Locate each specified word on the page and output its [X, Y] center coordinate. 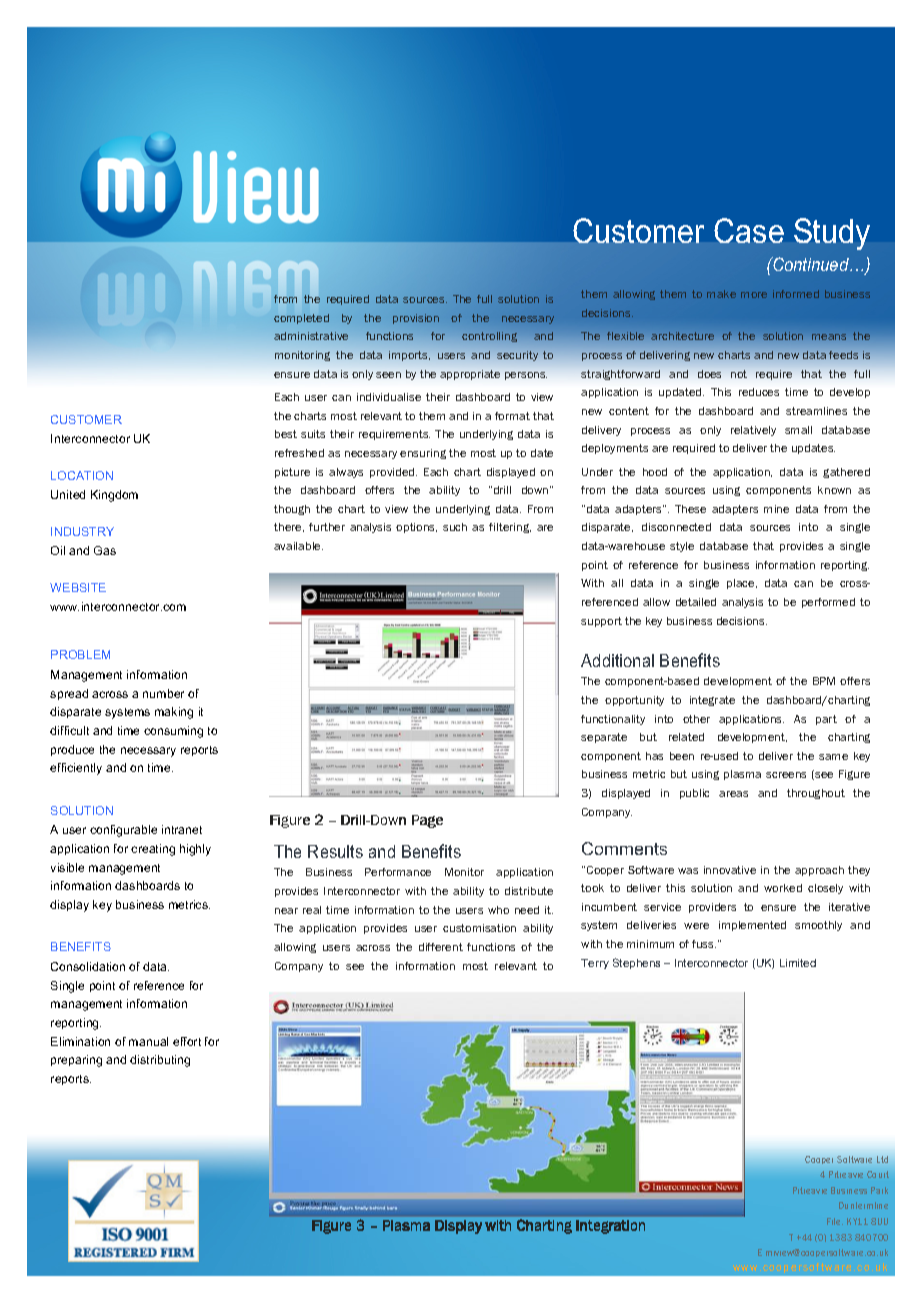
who [498, 910]
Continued [811, 264]
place [742, 584]
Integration [610, 1227]
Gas [105, 550]
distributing [160, 1061]
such [455, 527]
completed [301, 319]
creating [153, 850]
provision [416, 319]
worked [783, 888]
